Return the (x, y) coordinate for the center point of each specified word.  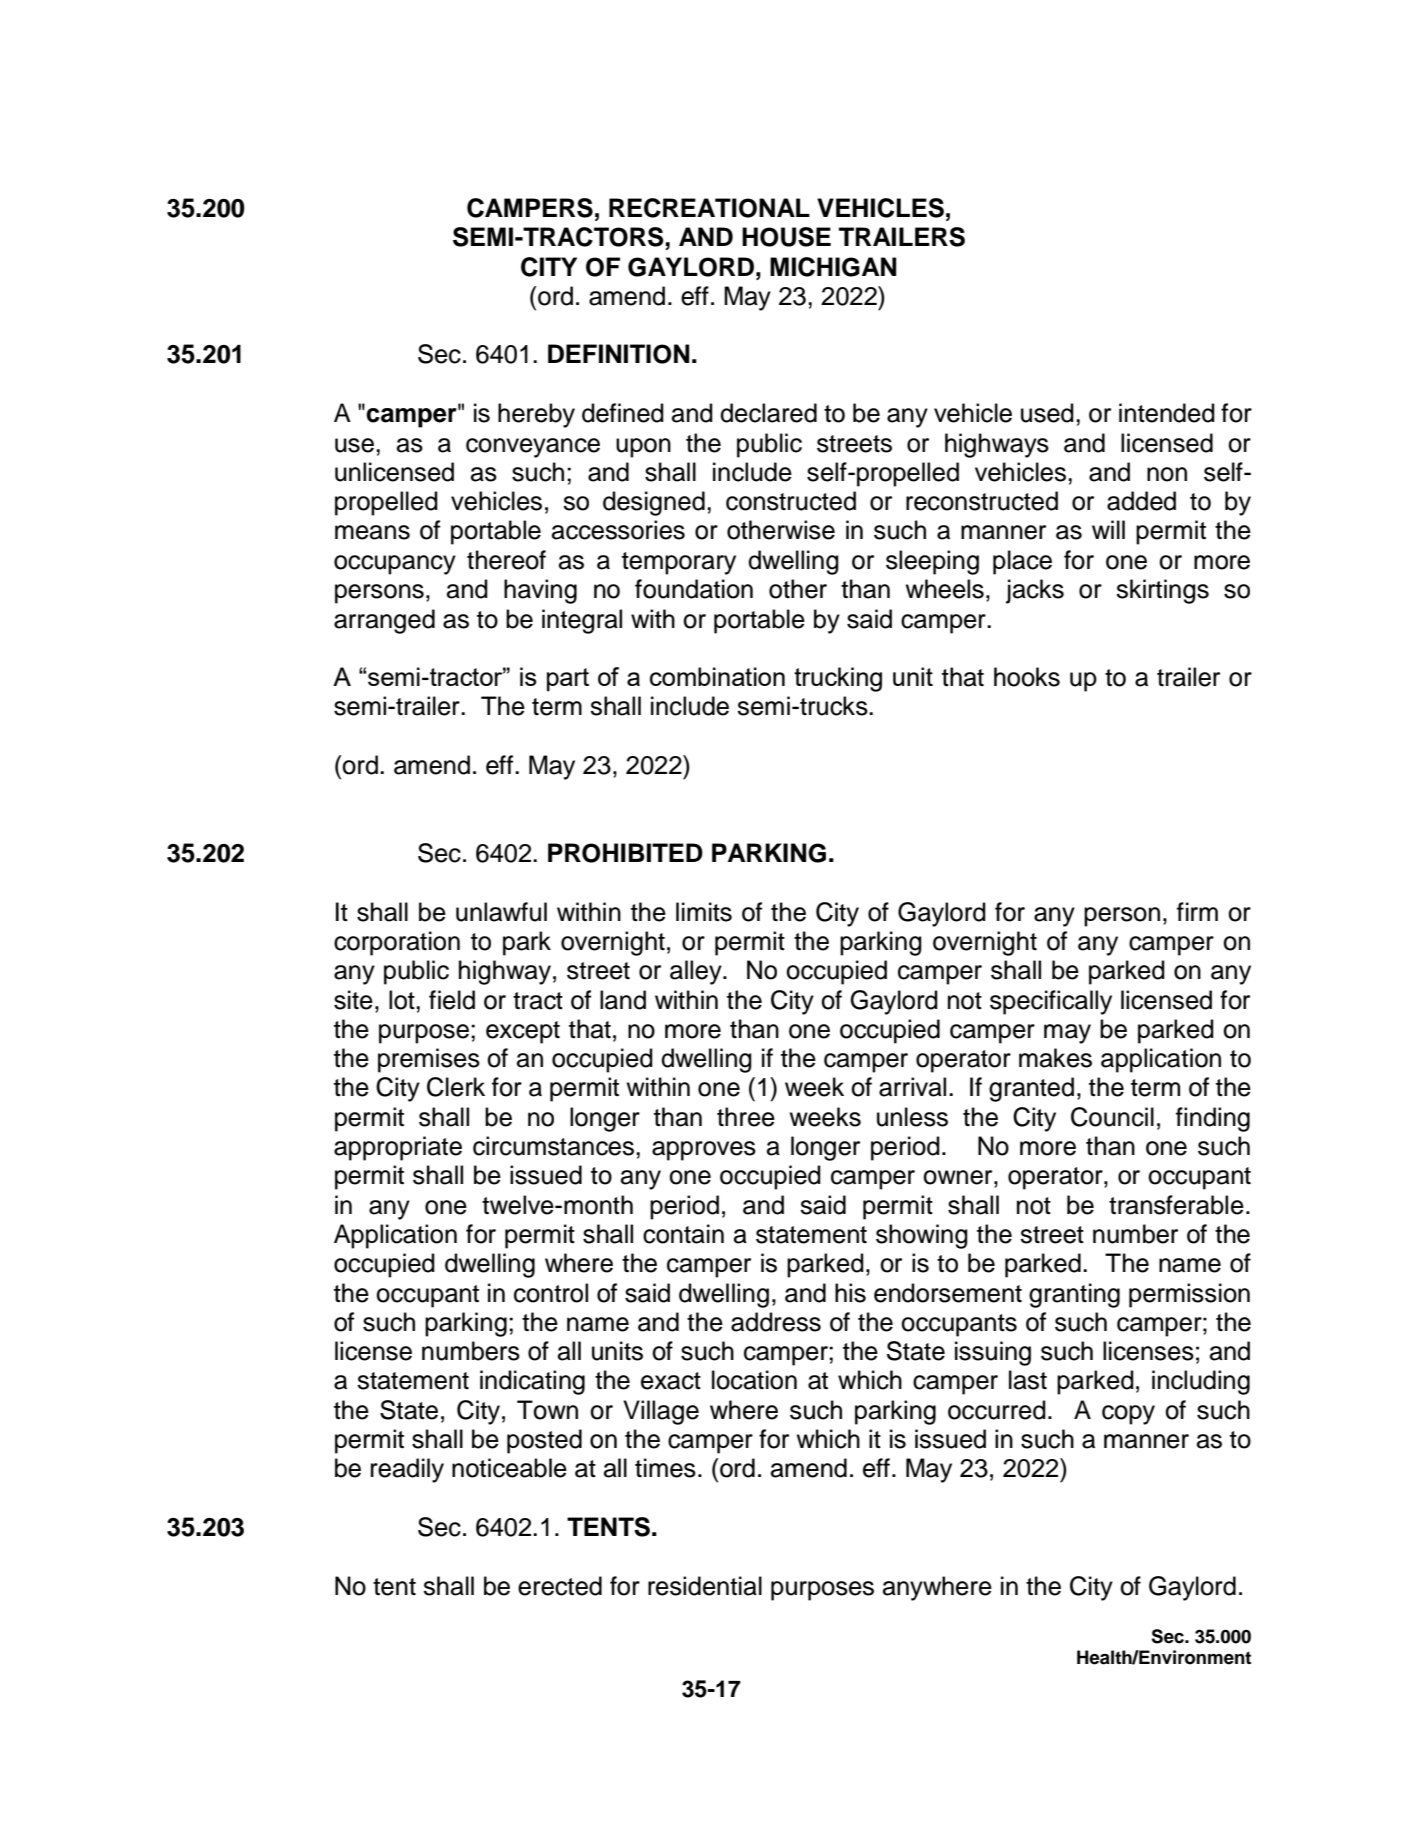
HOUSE (786, 237)
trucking (838, 679)
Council (1112, 1117)
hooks (1027, 677)
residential (705, 1586)
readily (407, 1470)
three (746, 1117)
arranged (384, 621)
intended (1167, 413)
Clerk (456, 1087)
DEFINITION (618, 354)
